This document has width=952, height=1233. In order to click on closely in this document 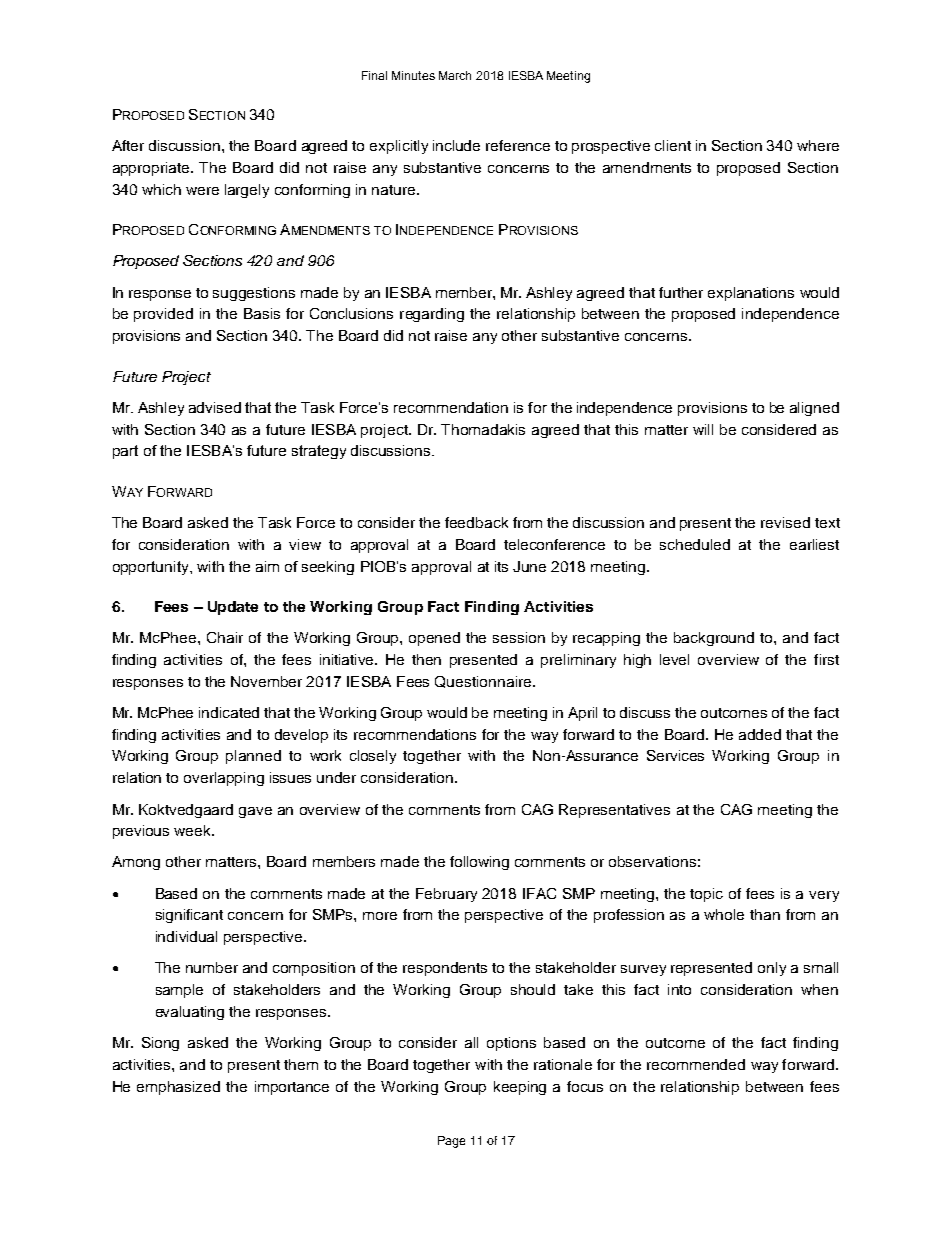, I will do `click(373, 757)`.
